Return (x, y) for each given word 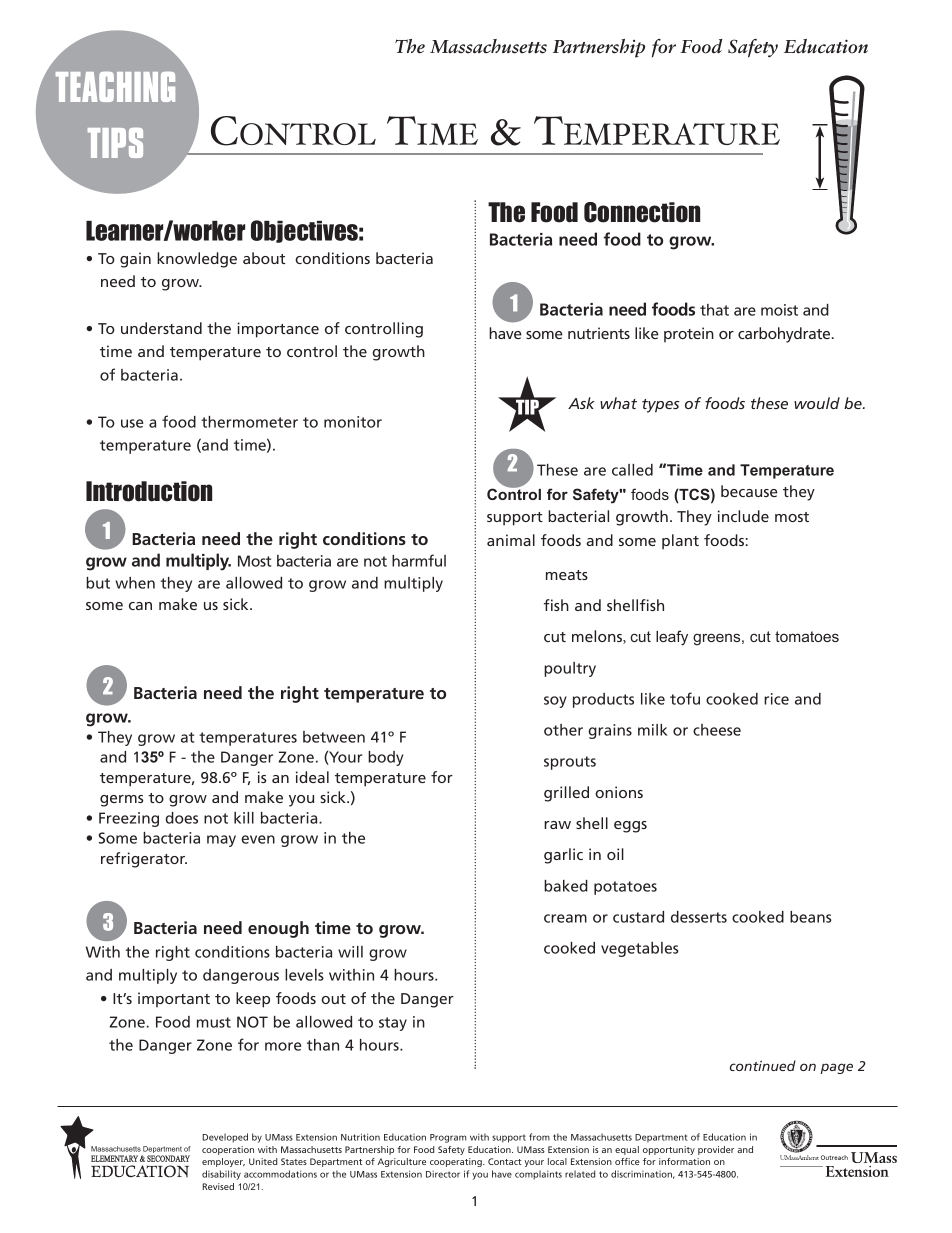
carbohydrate (785, 335)
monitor (353, 422)
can (140, 606)
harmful (419, 560)
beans (810, 917)
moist (779, 310)
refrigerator (144, 860)
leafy (672, 638)
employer (223, 1162)
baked (566, 886)
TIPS (115, 143)
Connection (642, 212)
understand (161, 328)
